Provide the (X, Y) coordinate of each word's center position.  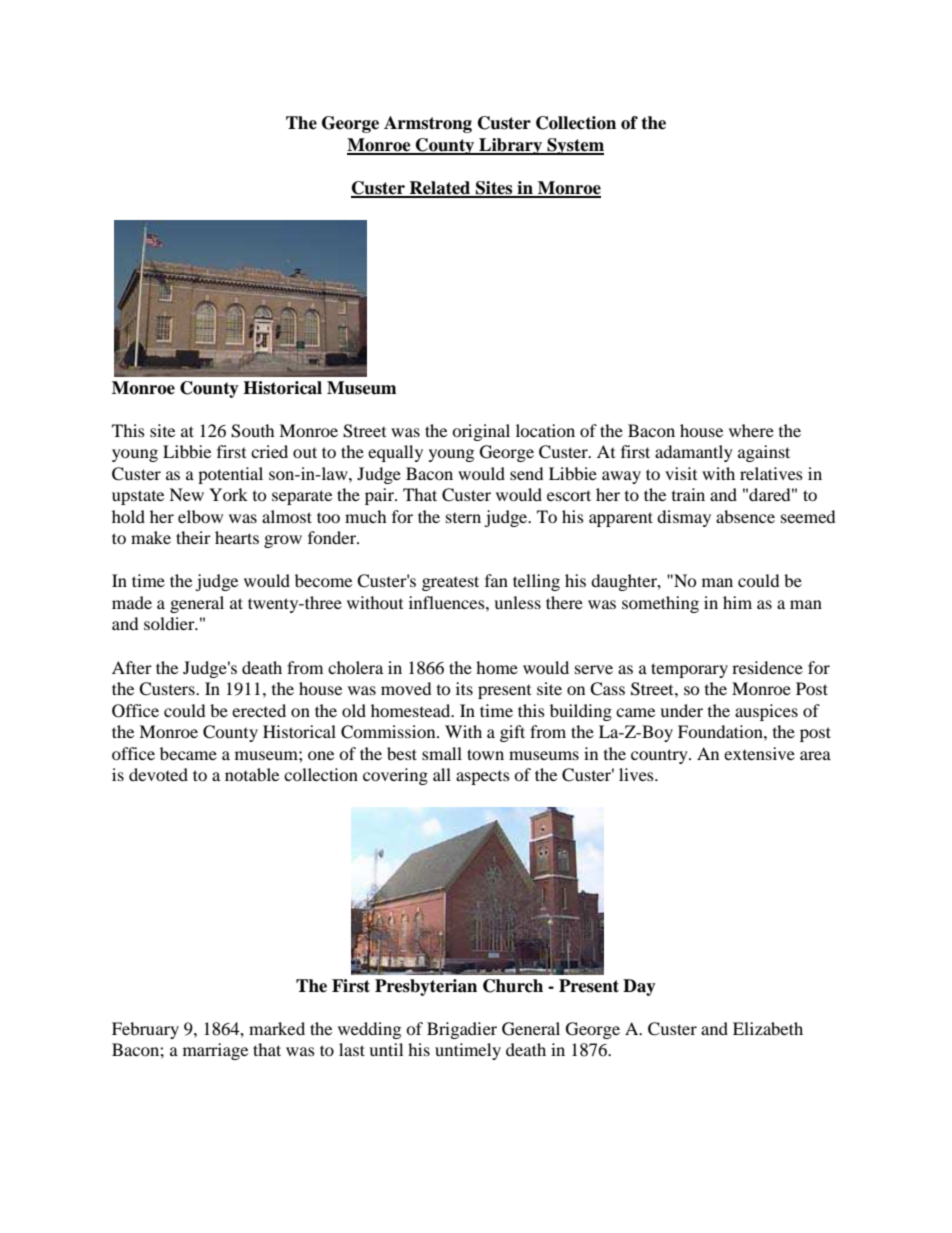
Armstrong (428, 124)
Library (511, 146)
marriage (215, 1051)
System (574, 146)
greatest (450, 583)
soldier (170, 623)
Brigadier (462, 1030)
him (737, 602)
